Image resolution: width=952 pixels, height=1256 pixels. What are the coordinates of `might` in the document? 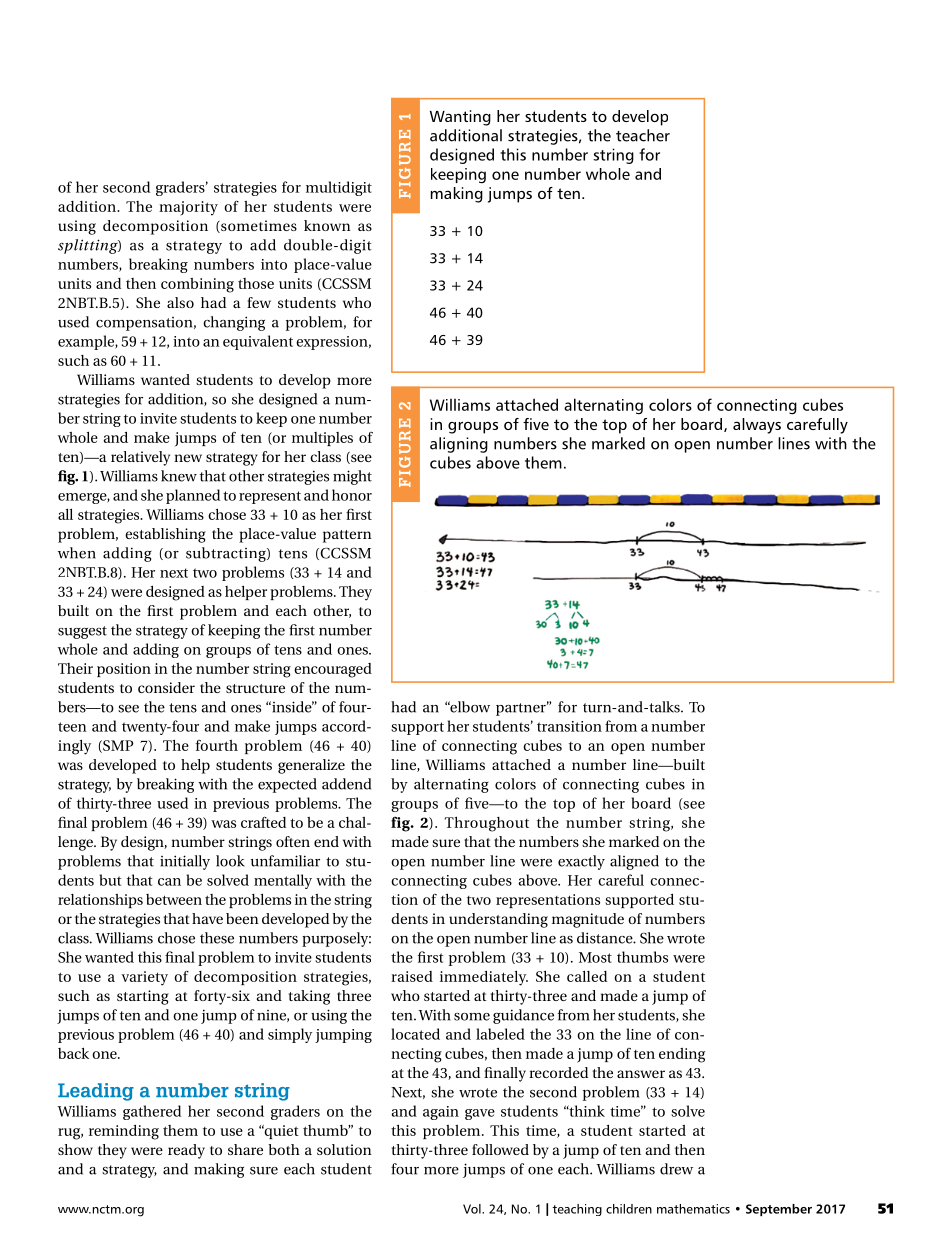 It's located at (352, 477).
